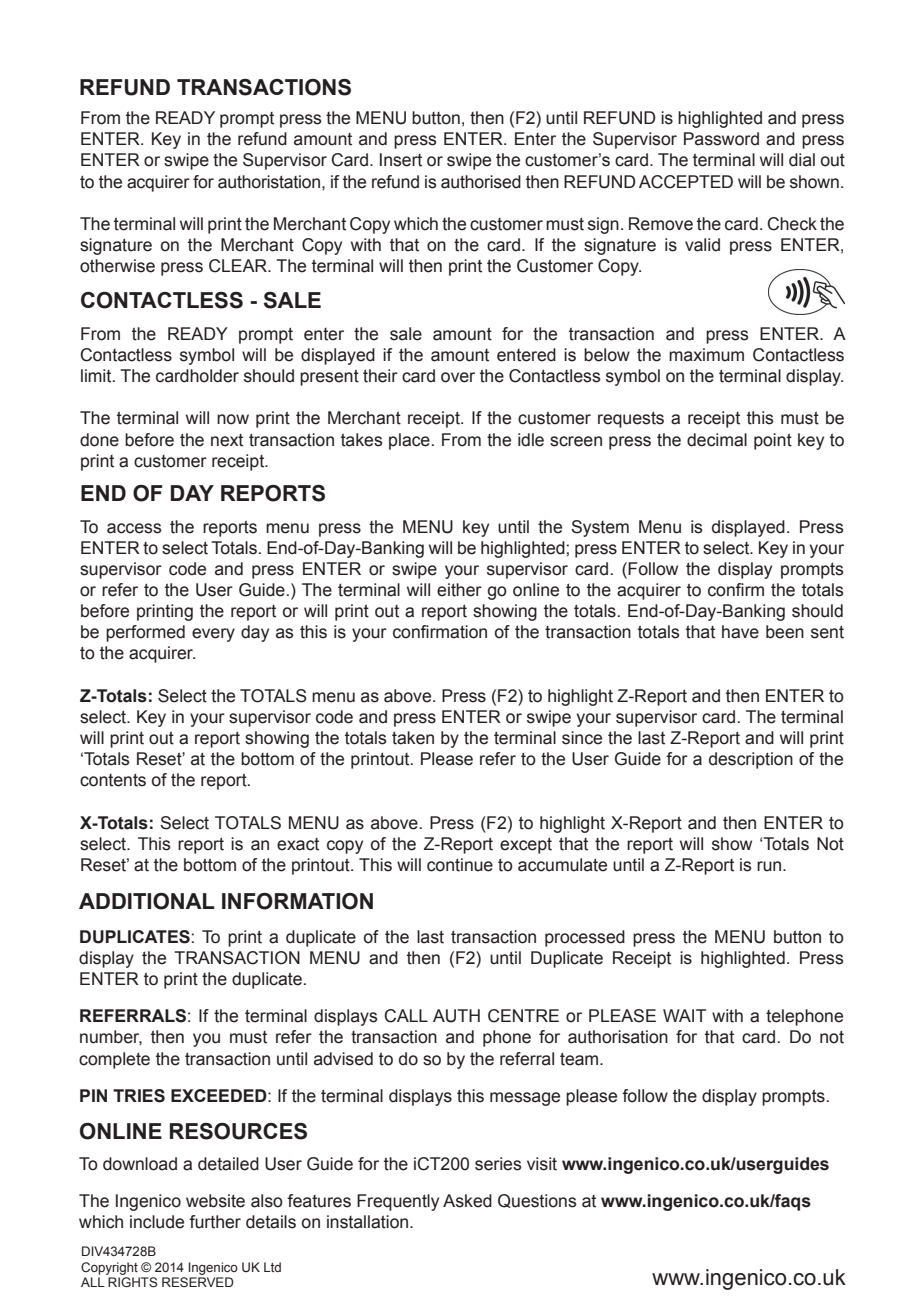 This page has width=924, height=1311. Describe the element at coordinates (686, 182) in the page. I see `ACCEPTED` at that location.
